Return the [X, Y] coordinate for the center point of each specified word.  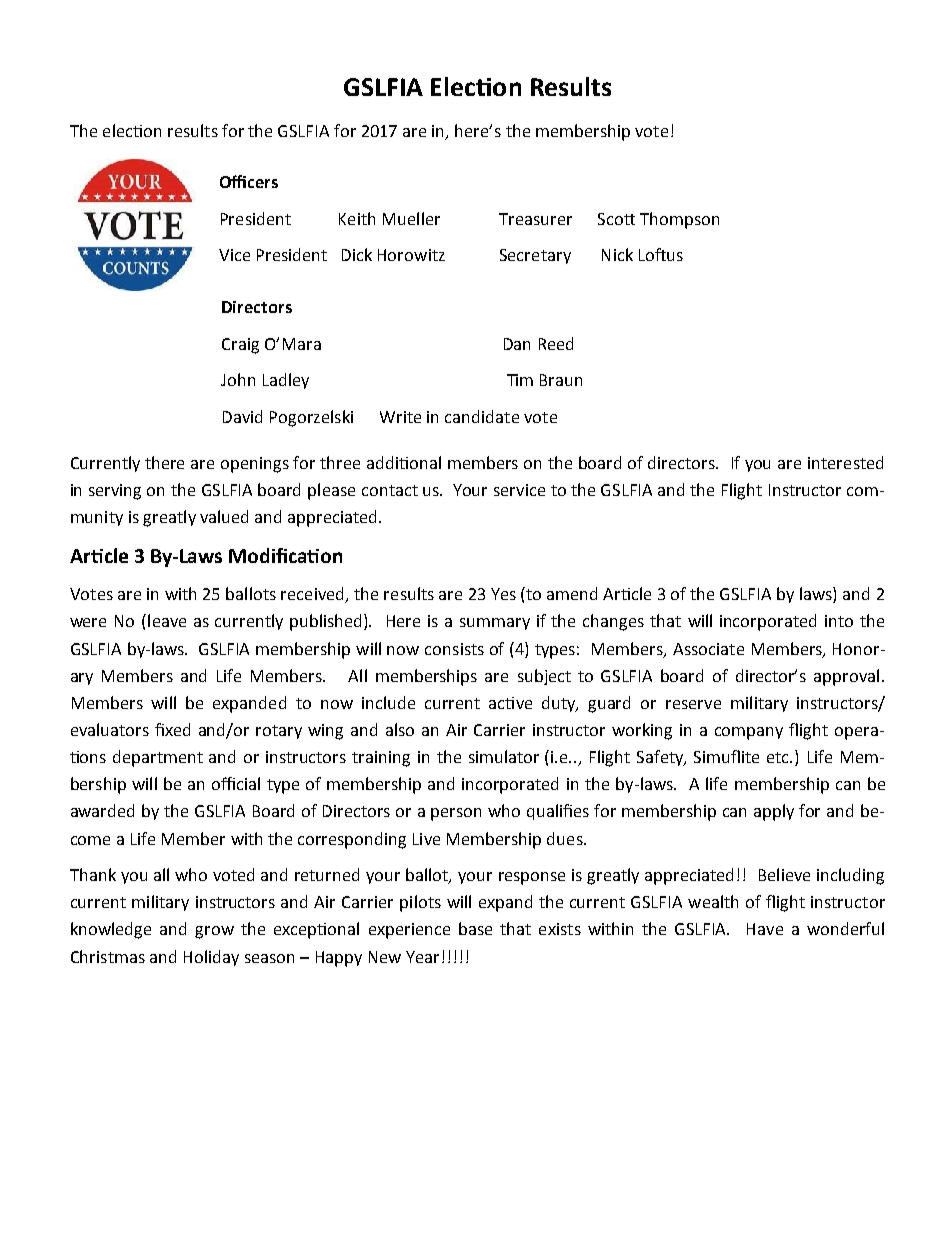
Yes [503, 594]
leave [167, 620]
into [839, 621]
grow [214, 932]
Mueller [411, 218]
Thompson [679, 220]
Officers [249, 181]
